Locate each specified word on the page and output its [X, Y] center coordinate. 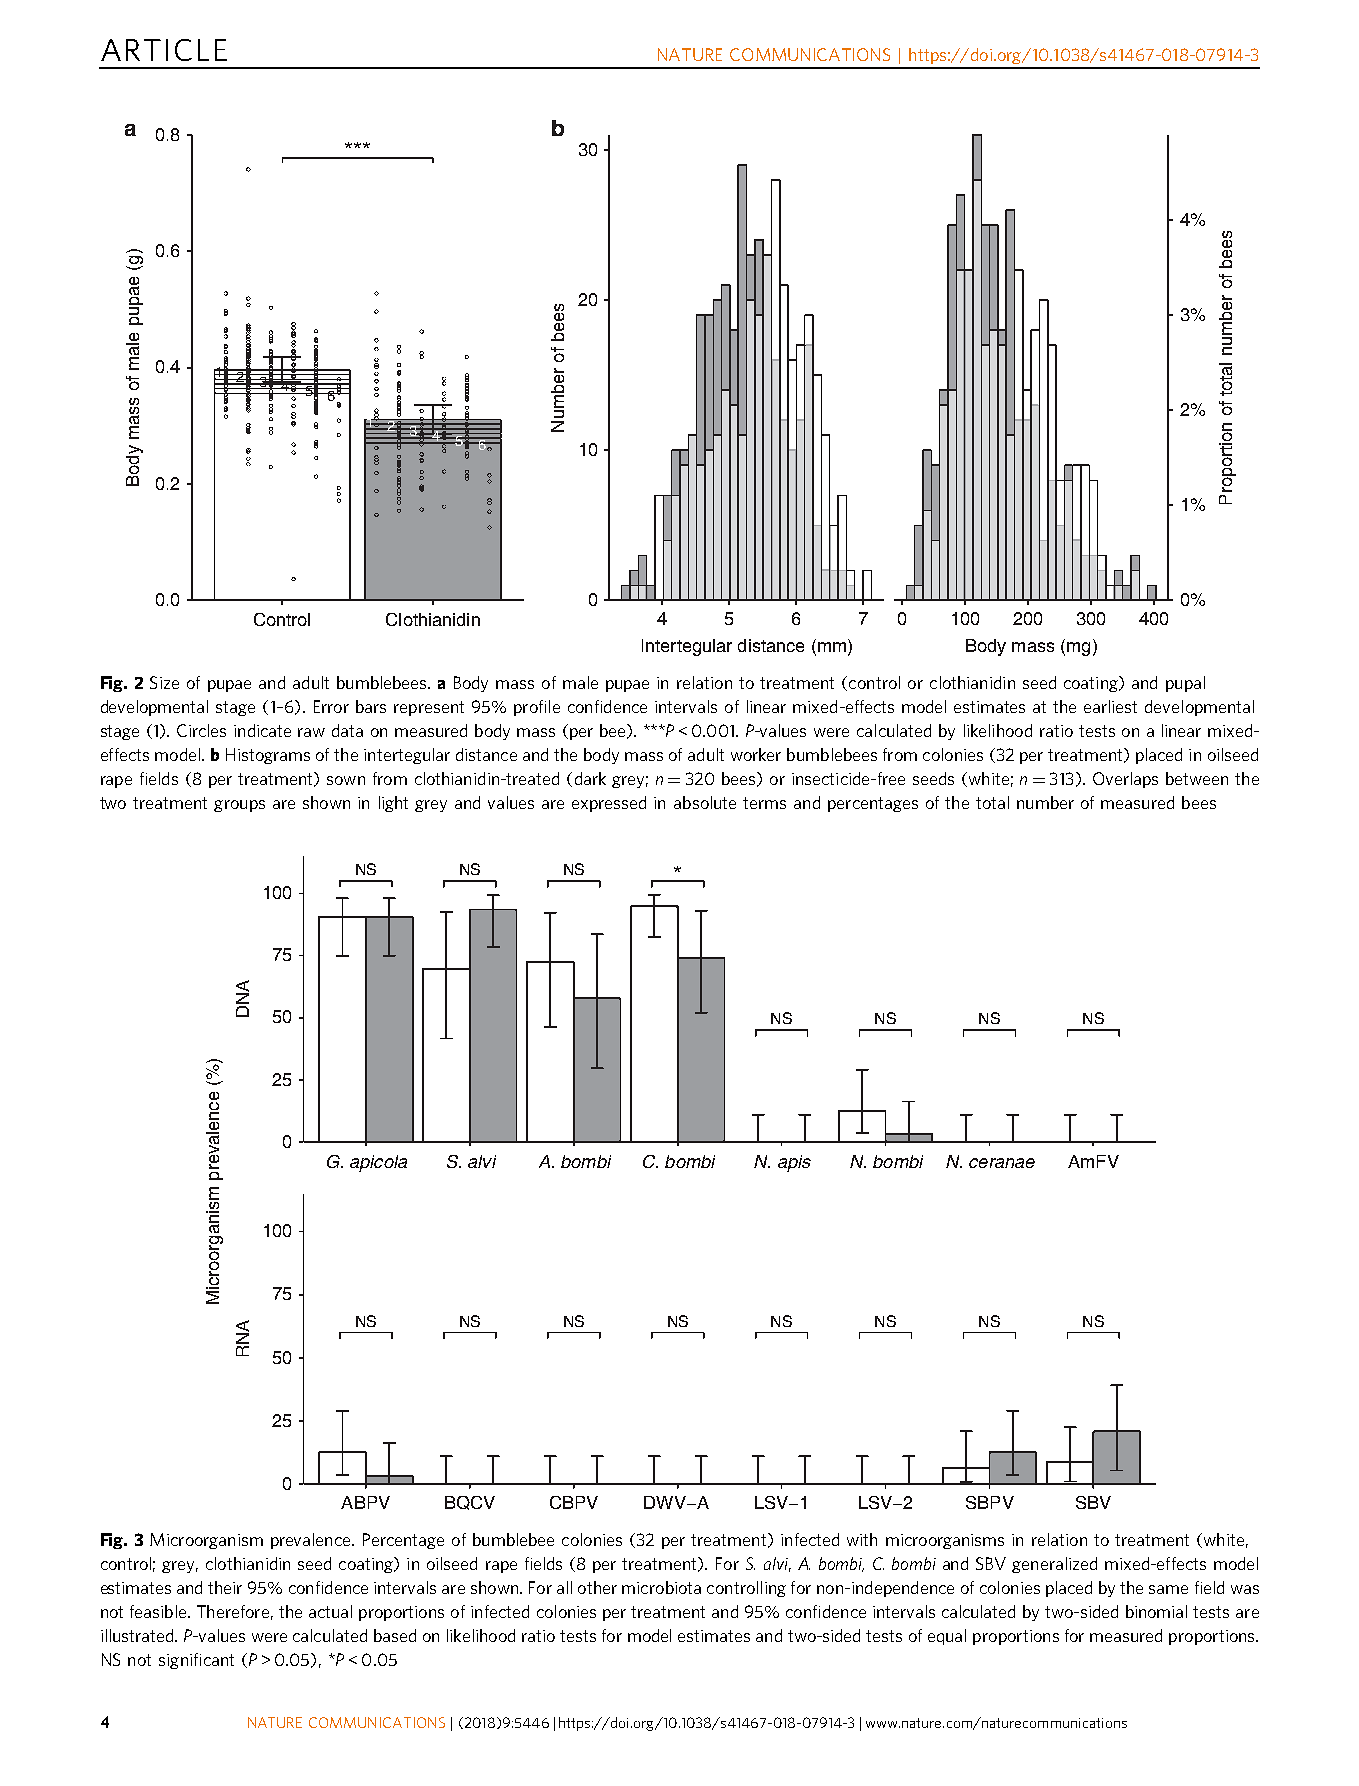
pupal [1185, 684]
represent [429, 708]
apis [794, 1163]
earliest [1110, 706]
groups [239, 806]
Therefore [233, 1611]
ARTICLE [164, 50]
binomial [1156, 1611]
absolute [705, 802]
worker [756, 754]
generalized [1054, 1565]
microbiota [661, 1587]
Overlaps [1125, 780]
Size [164, 682]
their [225, 1587]
